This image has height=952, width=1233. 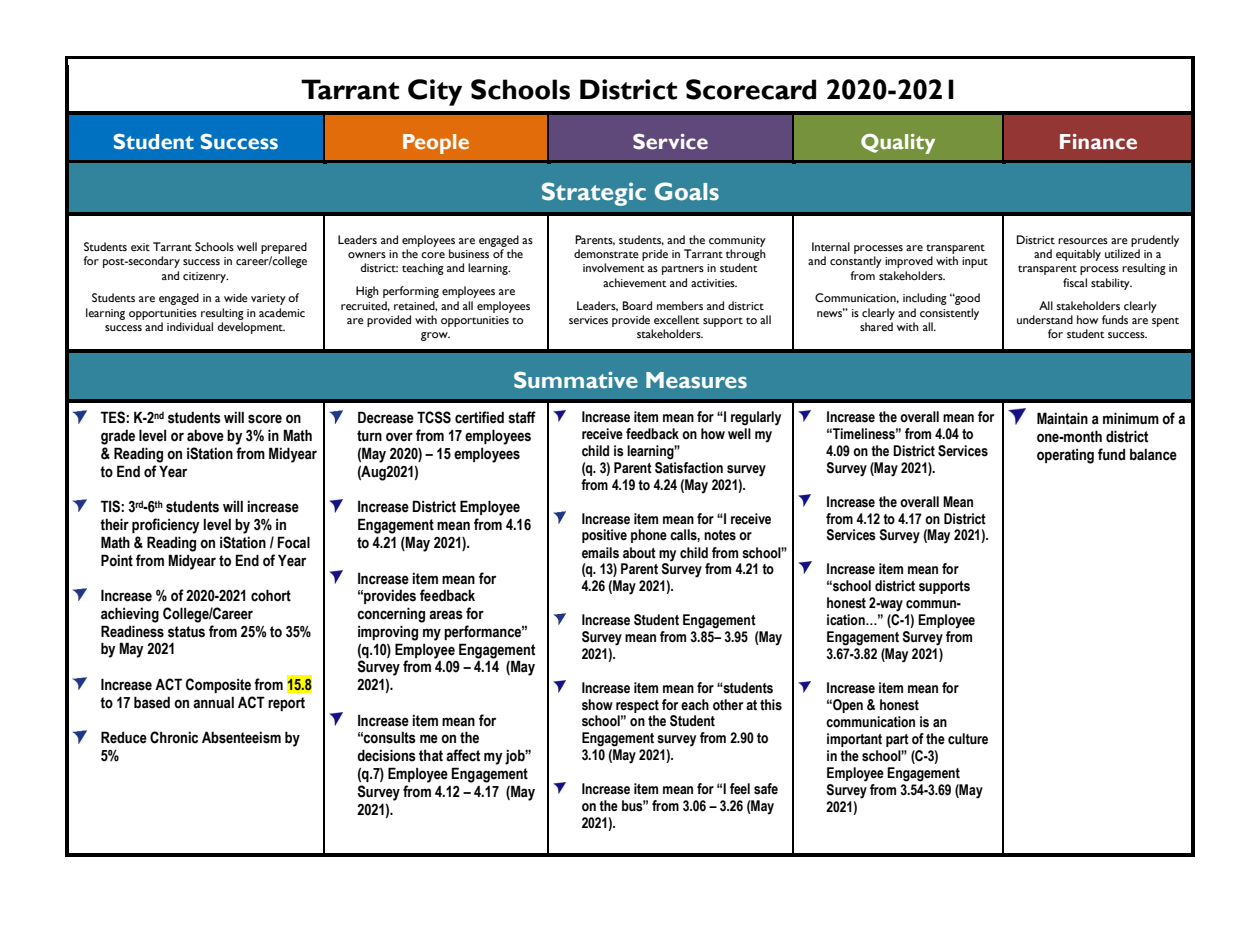 I want to click on City, so click(x=435, y=92).
